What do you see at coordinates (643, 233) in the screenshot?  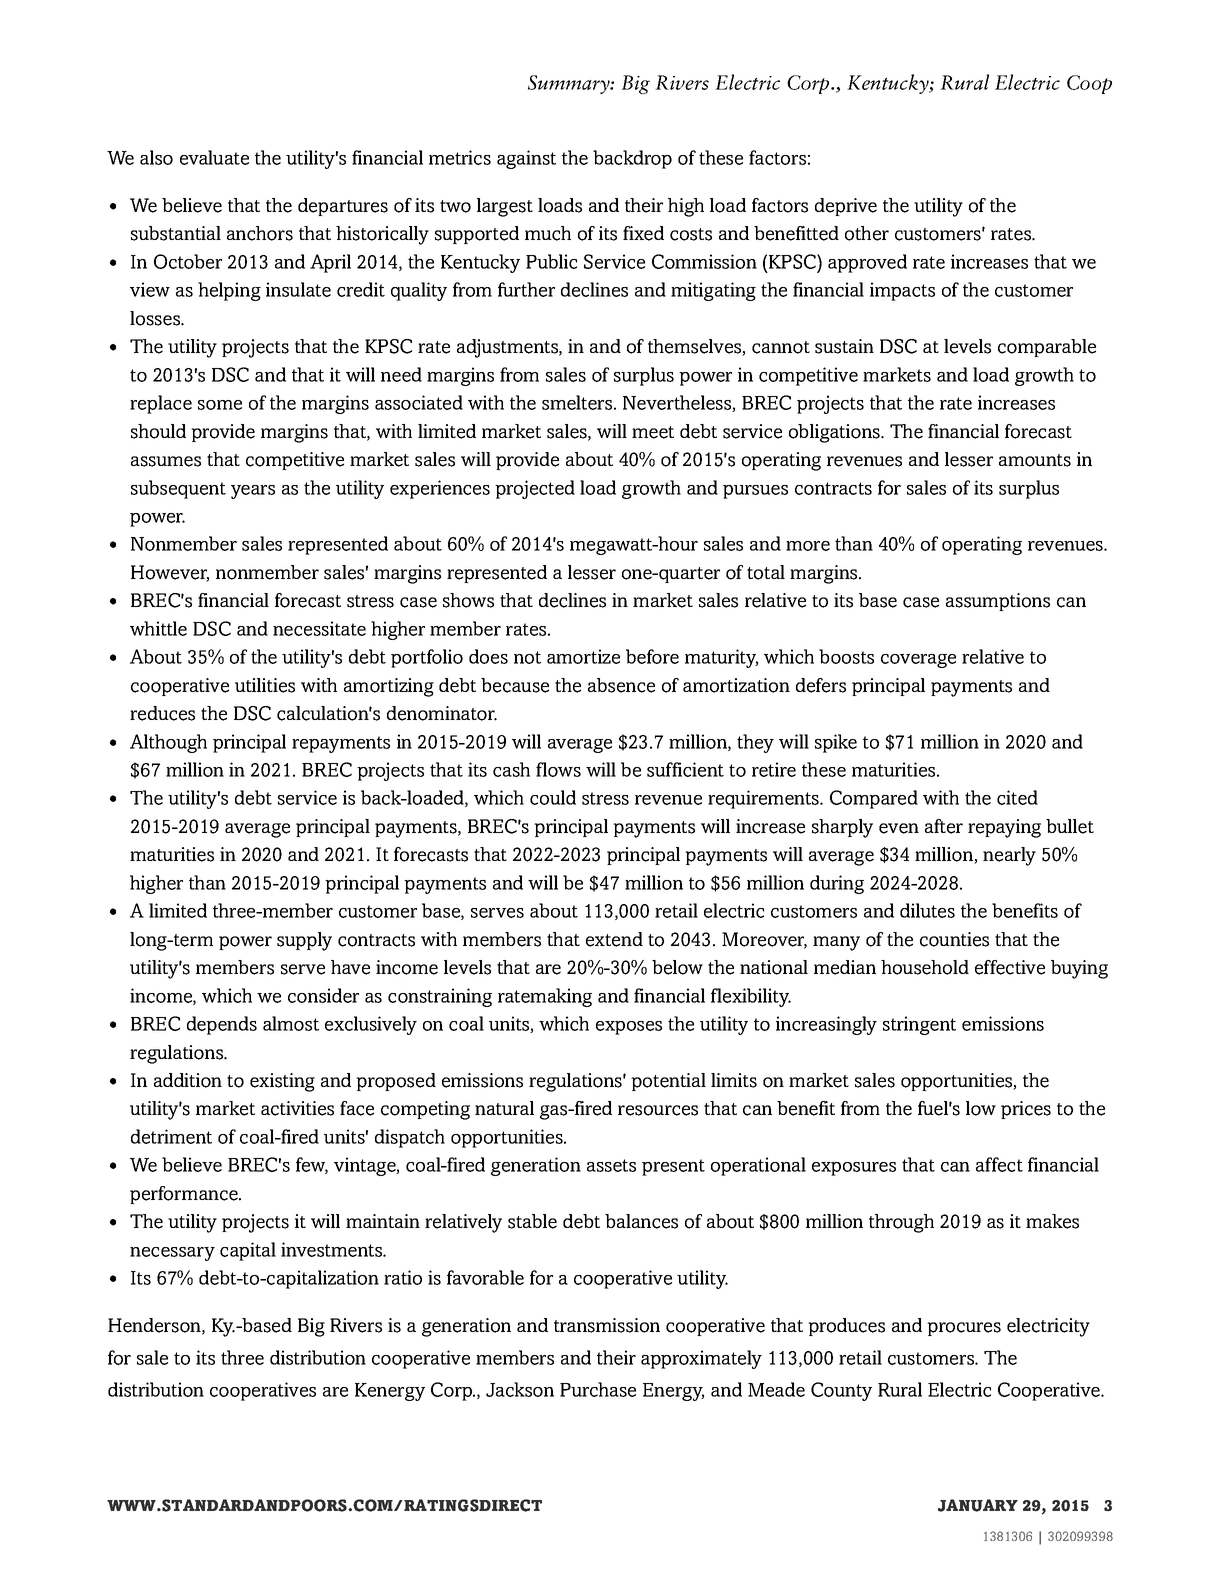 I see `fixed` at bounding box center [643, 233].
